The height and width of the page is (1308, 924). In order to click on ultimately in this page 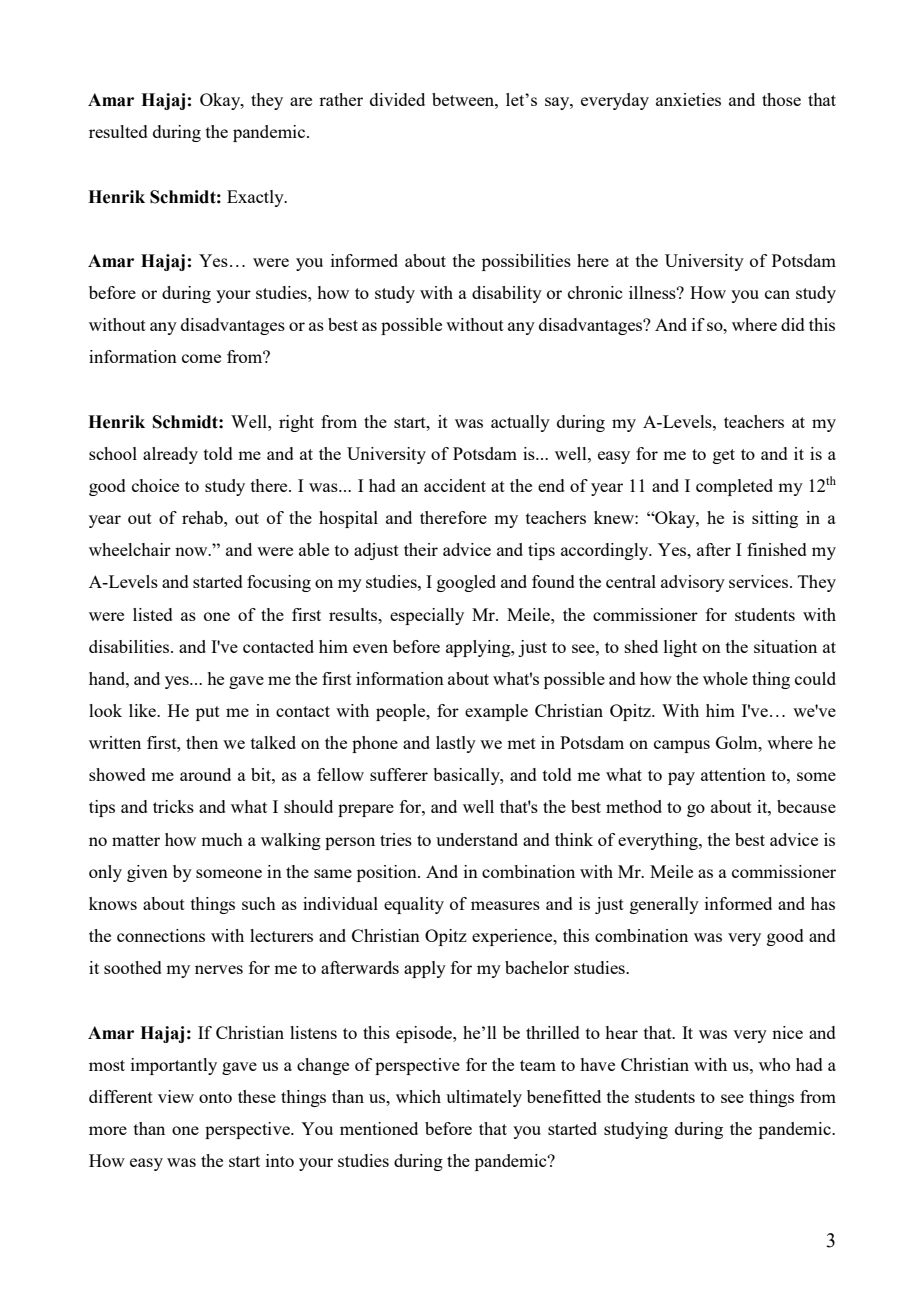, I will do `click(484, 1098)`.
